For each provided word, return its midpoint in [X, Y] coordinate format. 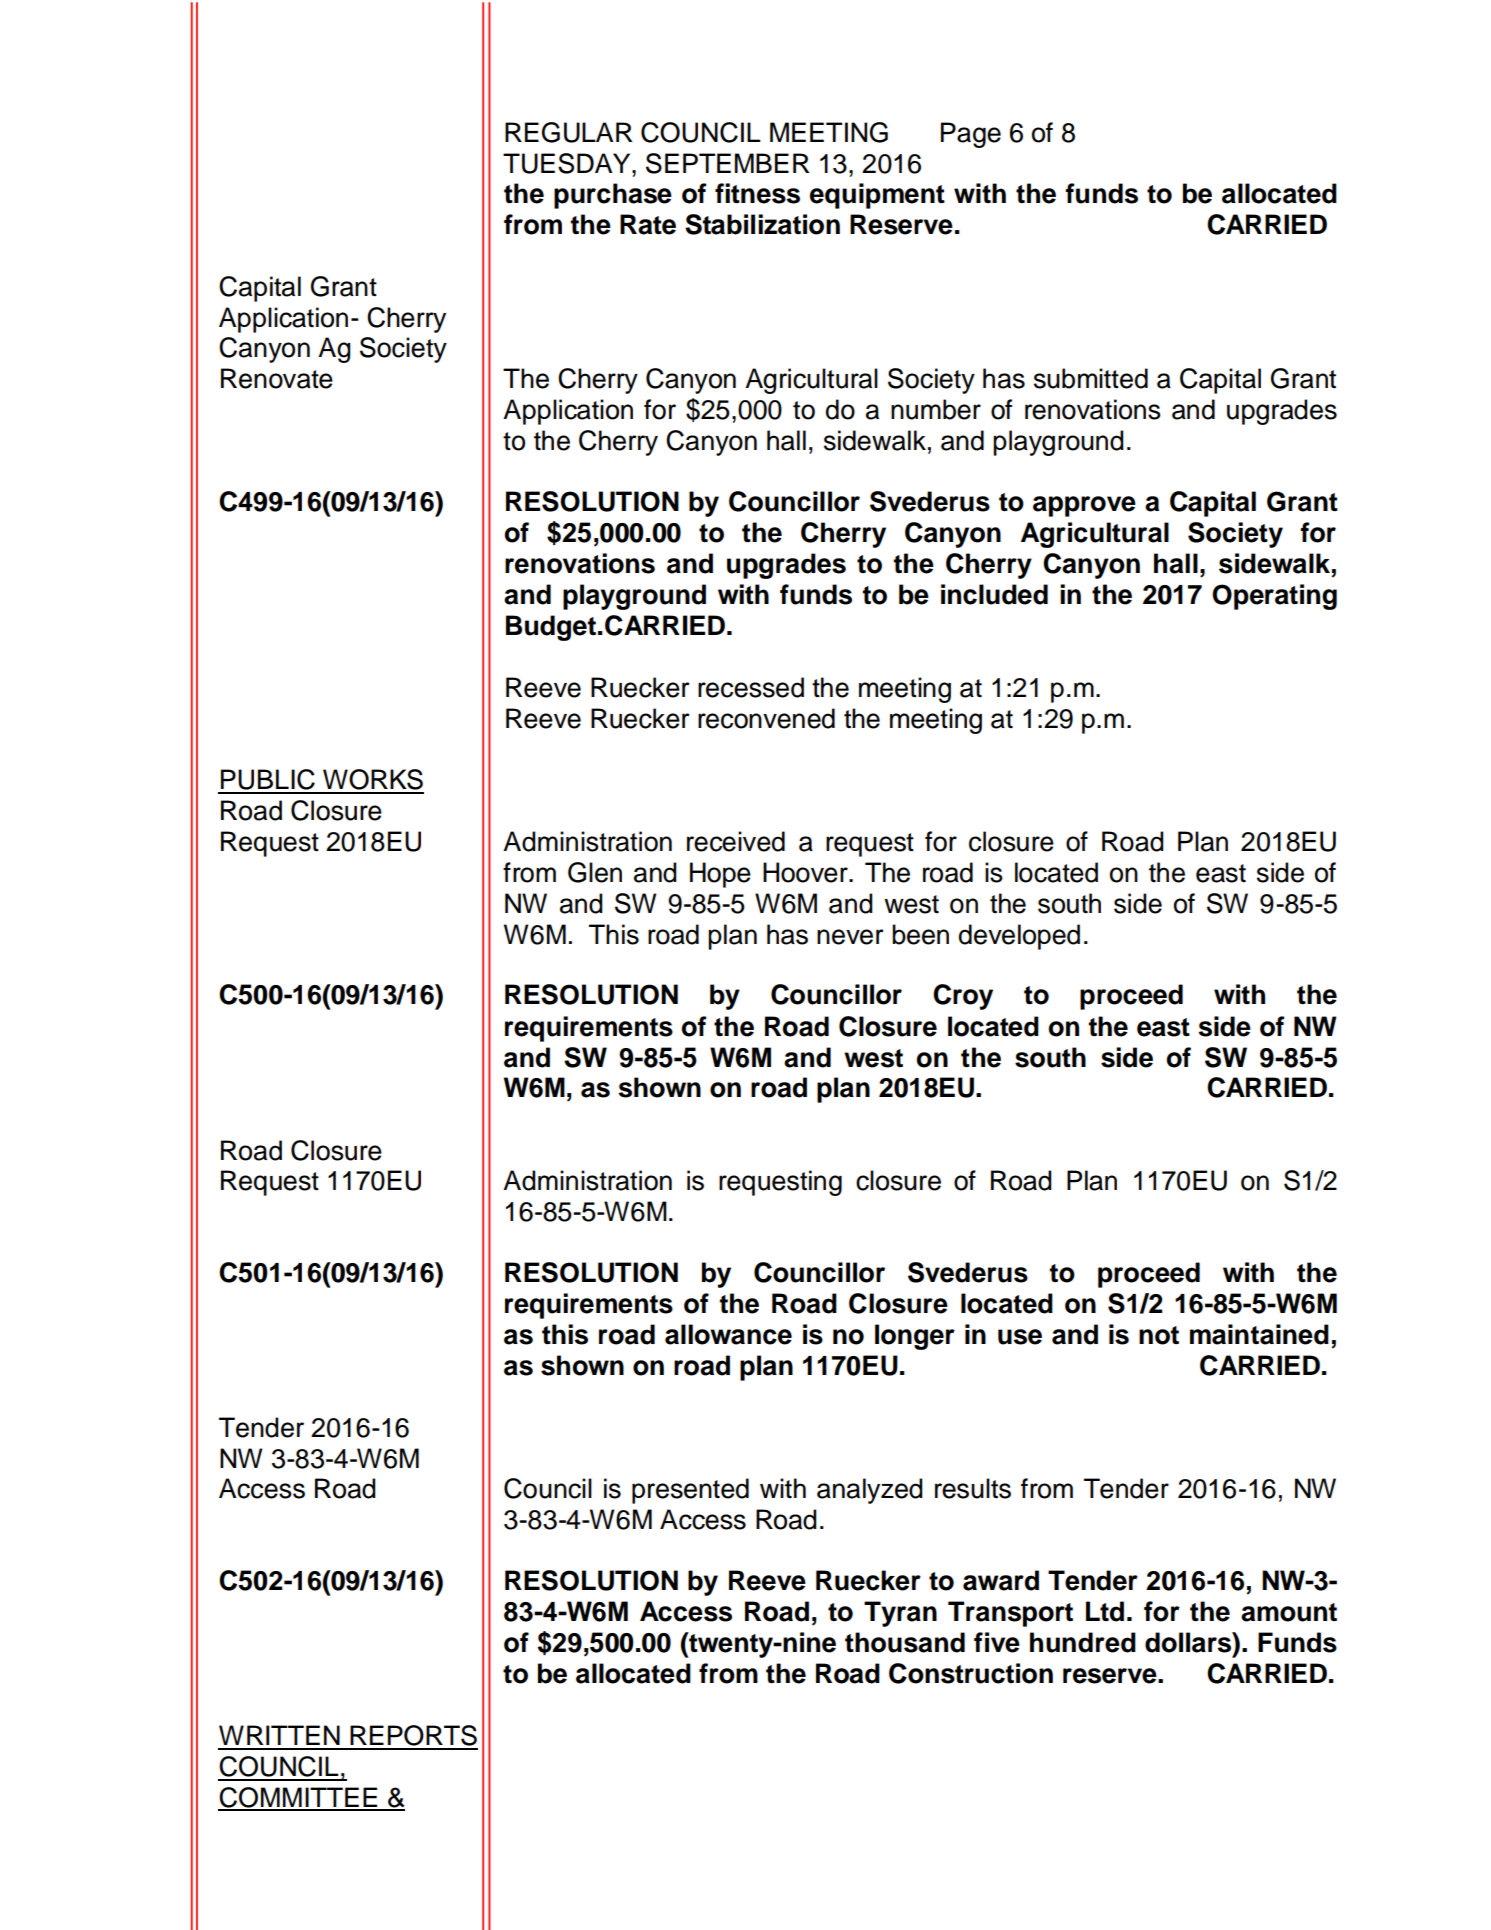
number [936, 409]
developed [1019, 937]
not [1159, 1335]
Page [971, 135]
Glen [595, 872]
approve [1084, 506]
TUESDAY [568, 163]
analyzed [870, 1491]
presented [690, 1491]
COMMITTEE [298, 1798]
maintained [1259, 1334]
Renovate [277, 378]
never [850, 937]
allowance [728, 1334]
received [736, 841]
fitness [757, 193]
